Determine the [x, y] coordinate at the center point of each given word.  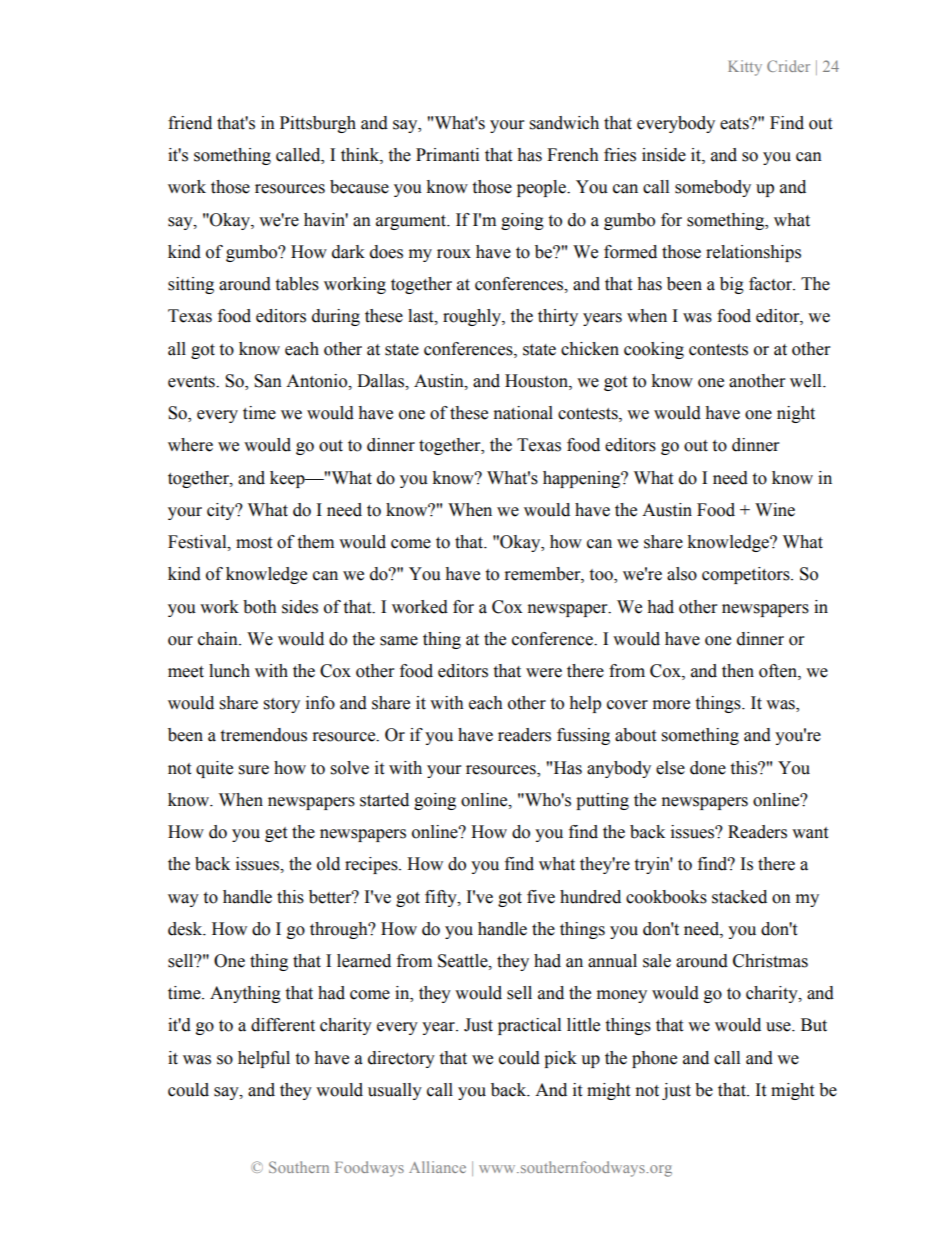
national [523, 413]
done [708, 768]
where [190, 445]
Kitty [745, 68]
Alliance [437, 1167]
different [283, 1025]
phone [654, 1059]
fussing [583, 736]
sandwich [564, 123]
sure [254, 770]
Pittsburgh [318, 124]
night [796, 414]
